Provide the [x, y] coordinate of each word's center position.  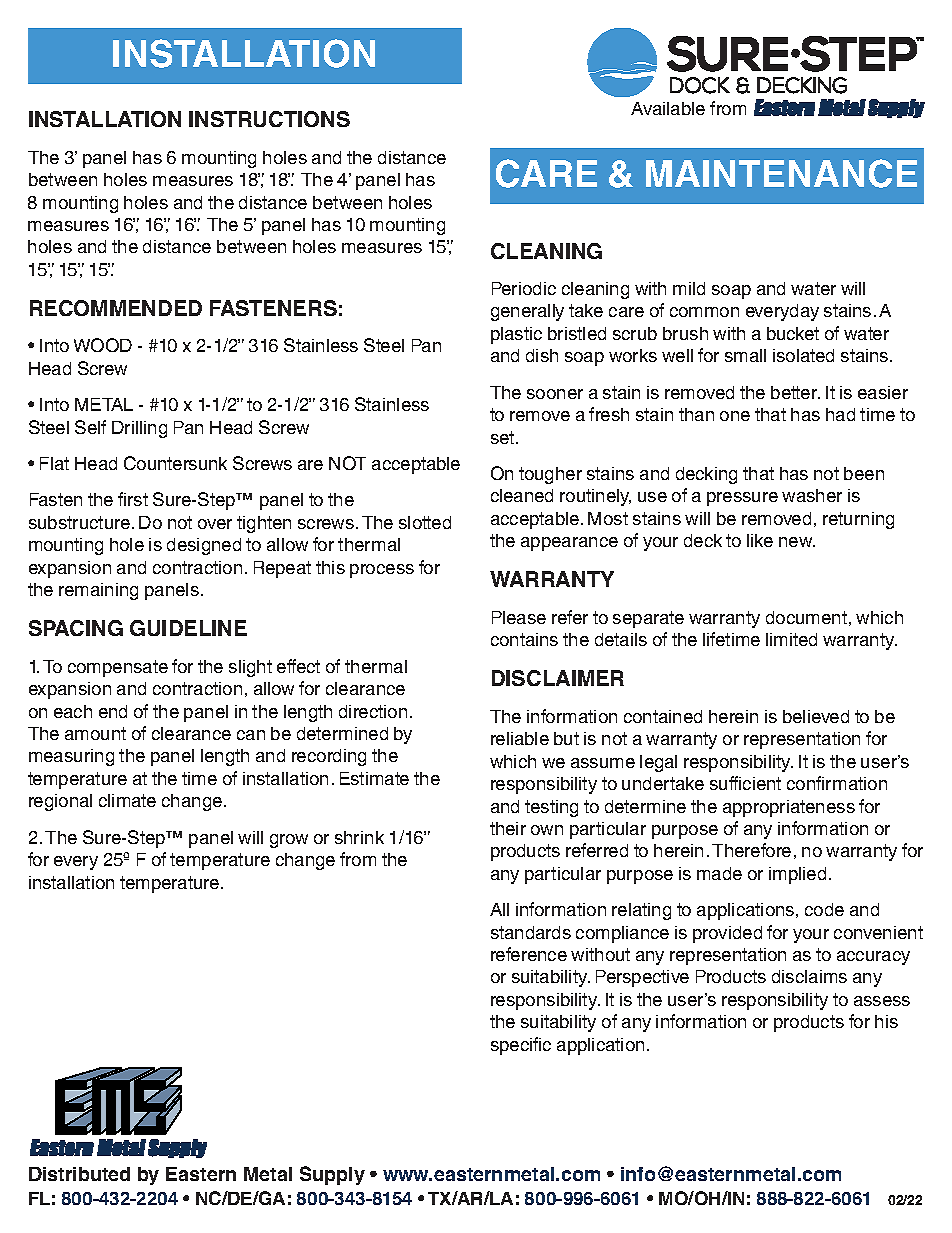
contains [524, 639]
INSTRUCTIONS [269, 119]
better [795, 392]
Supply [332, 1175]
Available [668, 108]
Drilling [139, 429]
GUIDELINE [188, 628]
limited [791, 639]
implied [797, 875]
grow [289, 841]
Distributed [79, 1174]
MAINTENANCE [781, 173]
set [504, 437]
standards [531, 932]
